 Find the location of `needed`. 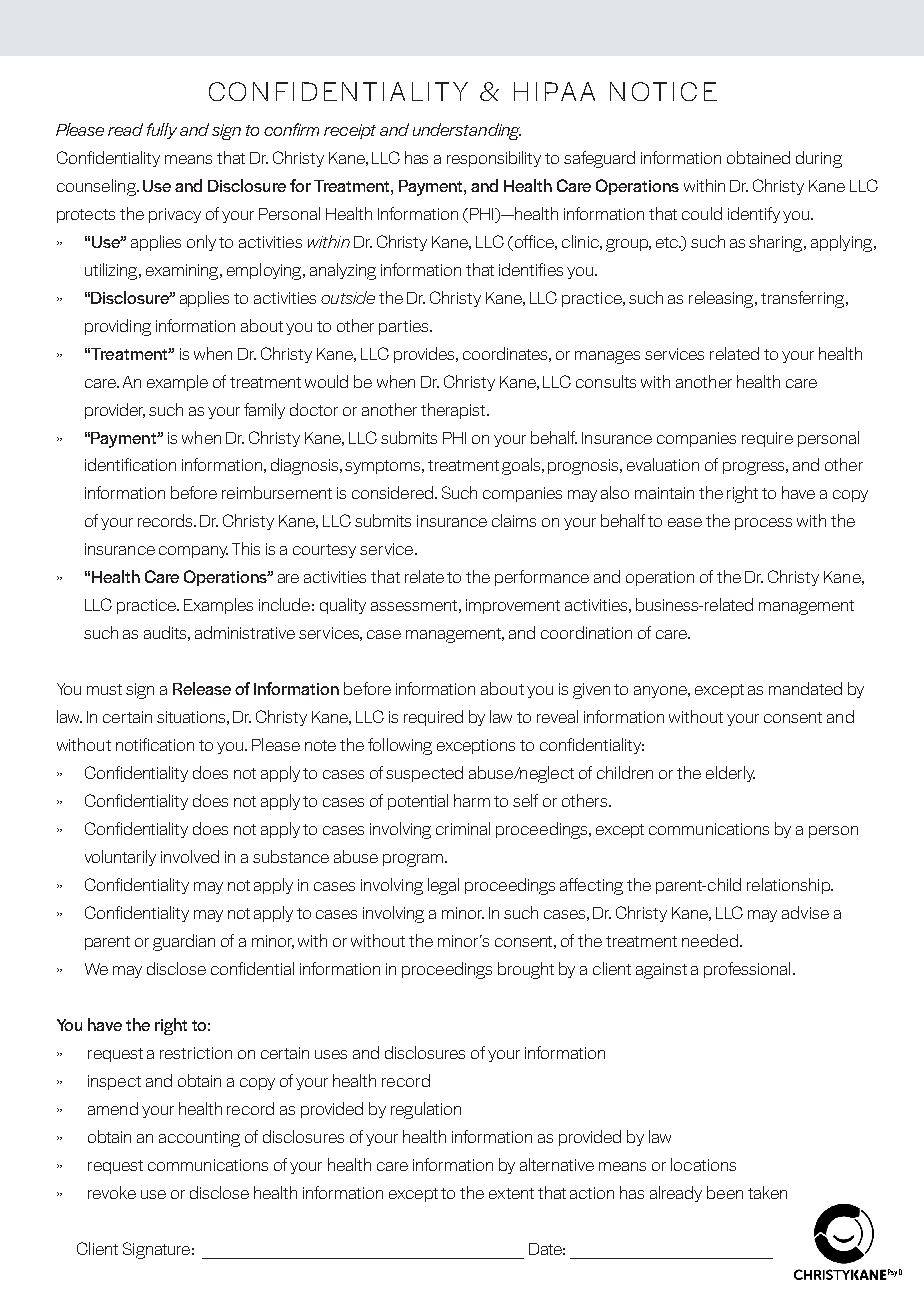

needed is located at coordinates (710, 940).
